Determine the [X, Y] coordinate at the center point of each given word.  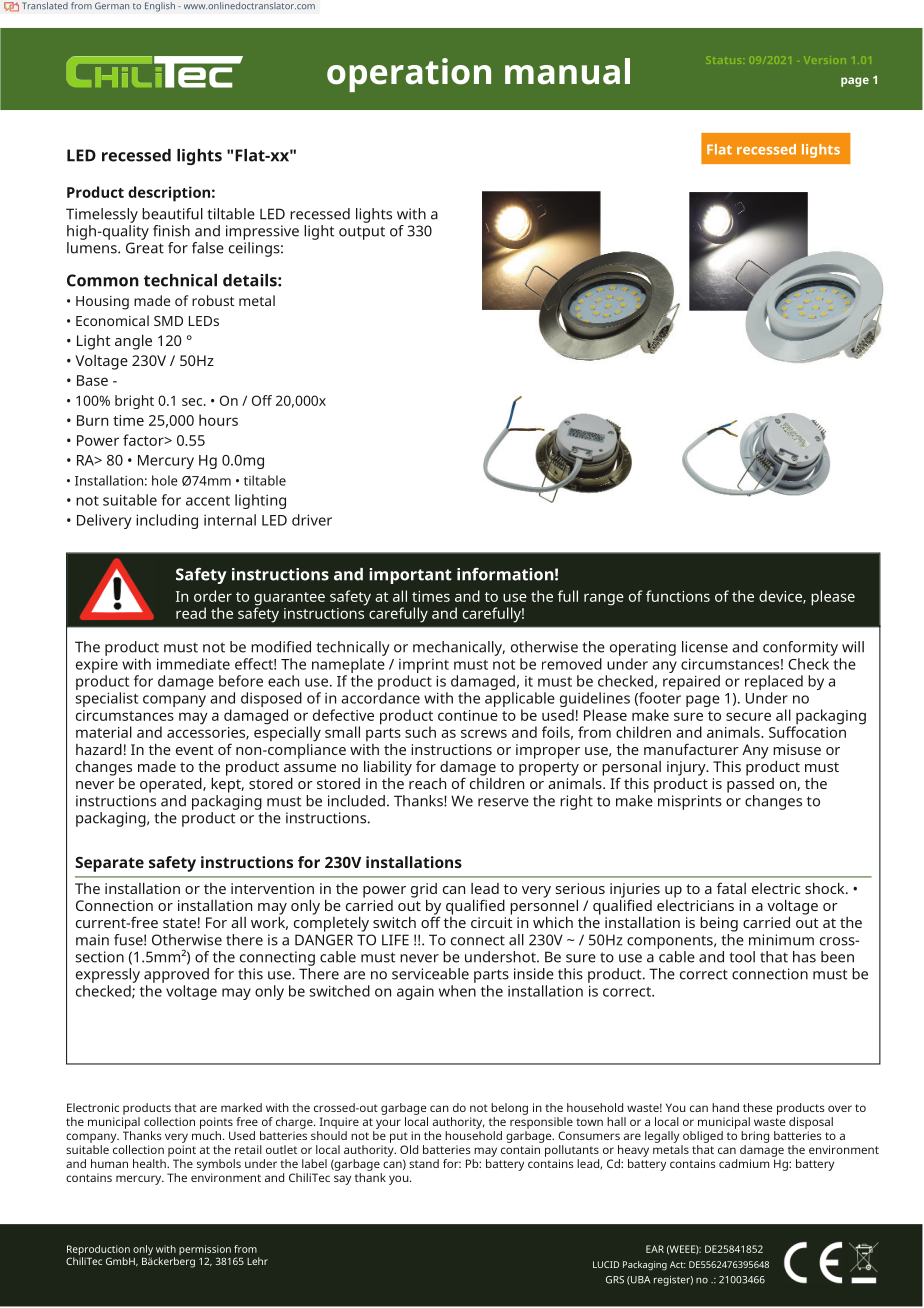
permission [205, 1251]
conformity [800, 648]
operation [409, 75]
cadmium [744, 1163]
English [160, 7]
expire [97, 666]
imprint [424, 666]
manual [567, 71]
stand [424, 1163]
